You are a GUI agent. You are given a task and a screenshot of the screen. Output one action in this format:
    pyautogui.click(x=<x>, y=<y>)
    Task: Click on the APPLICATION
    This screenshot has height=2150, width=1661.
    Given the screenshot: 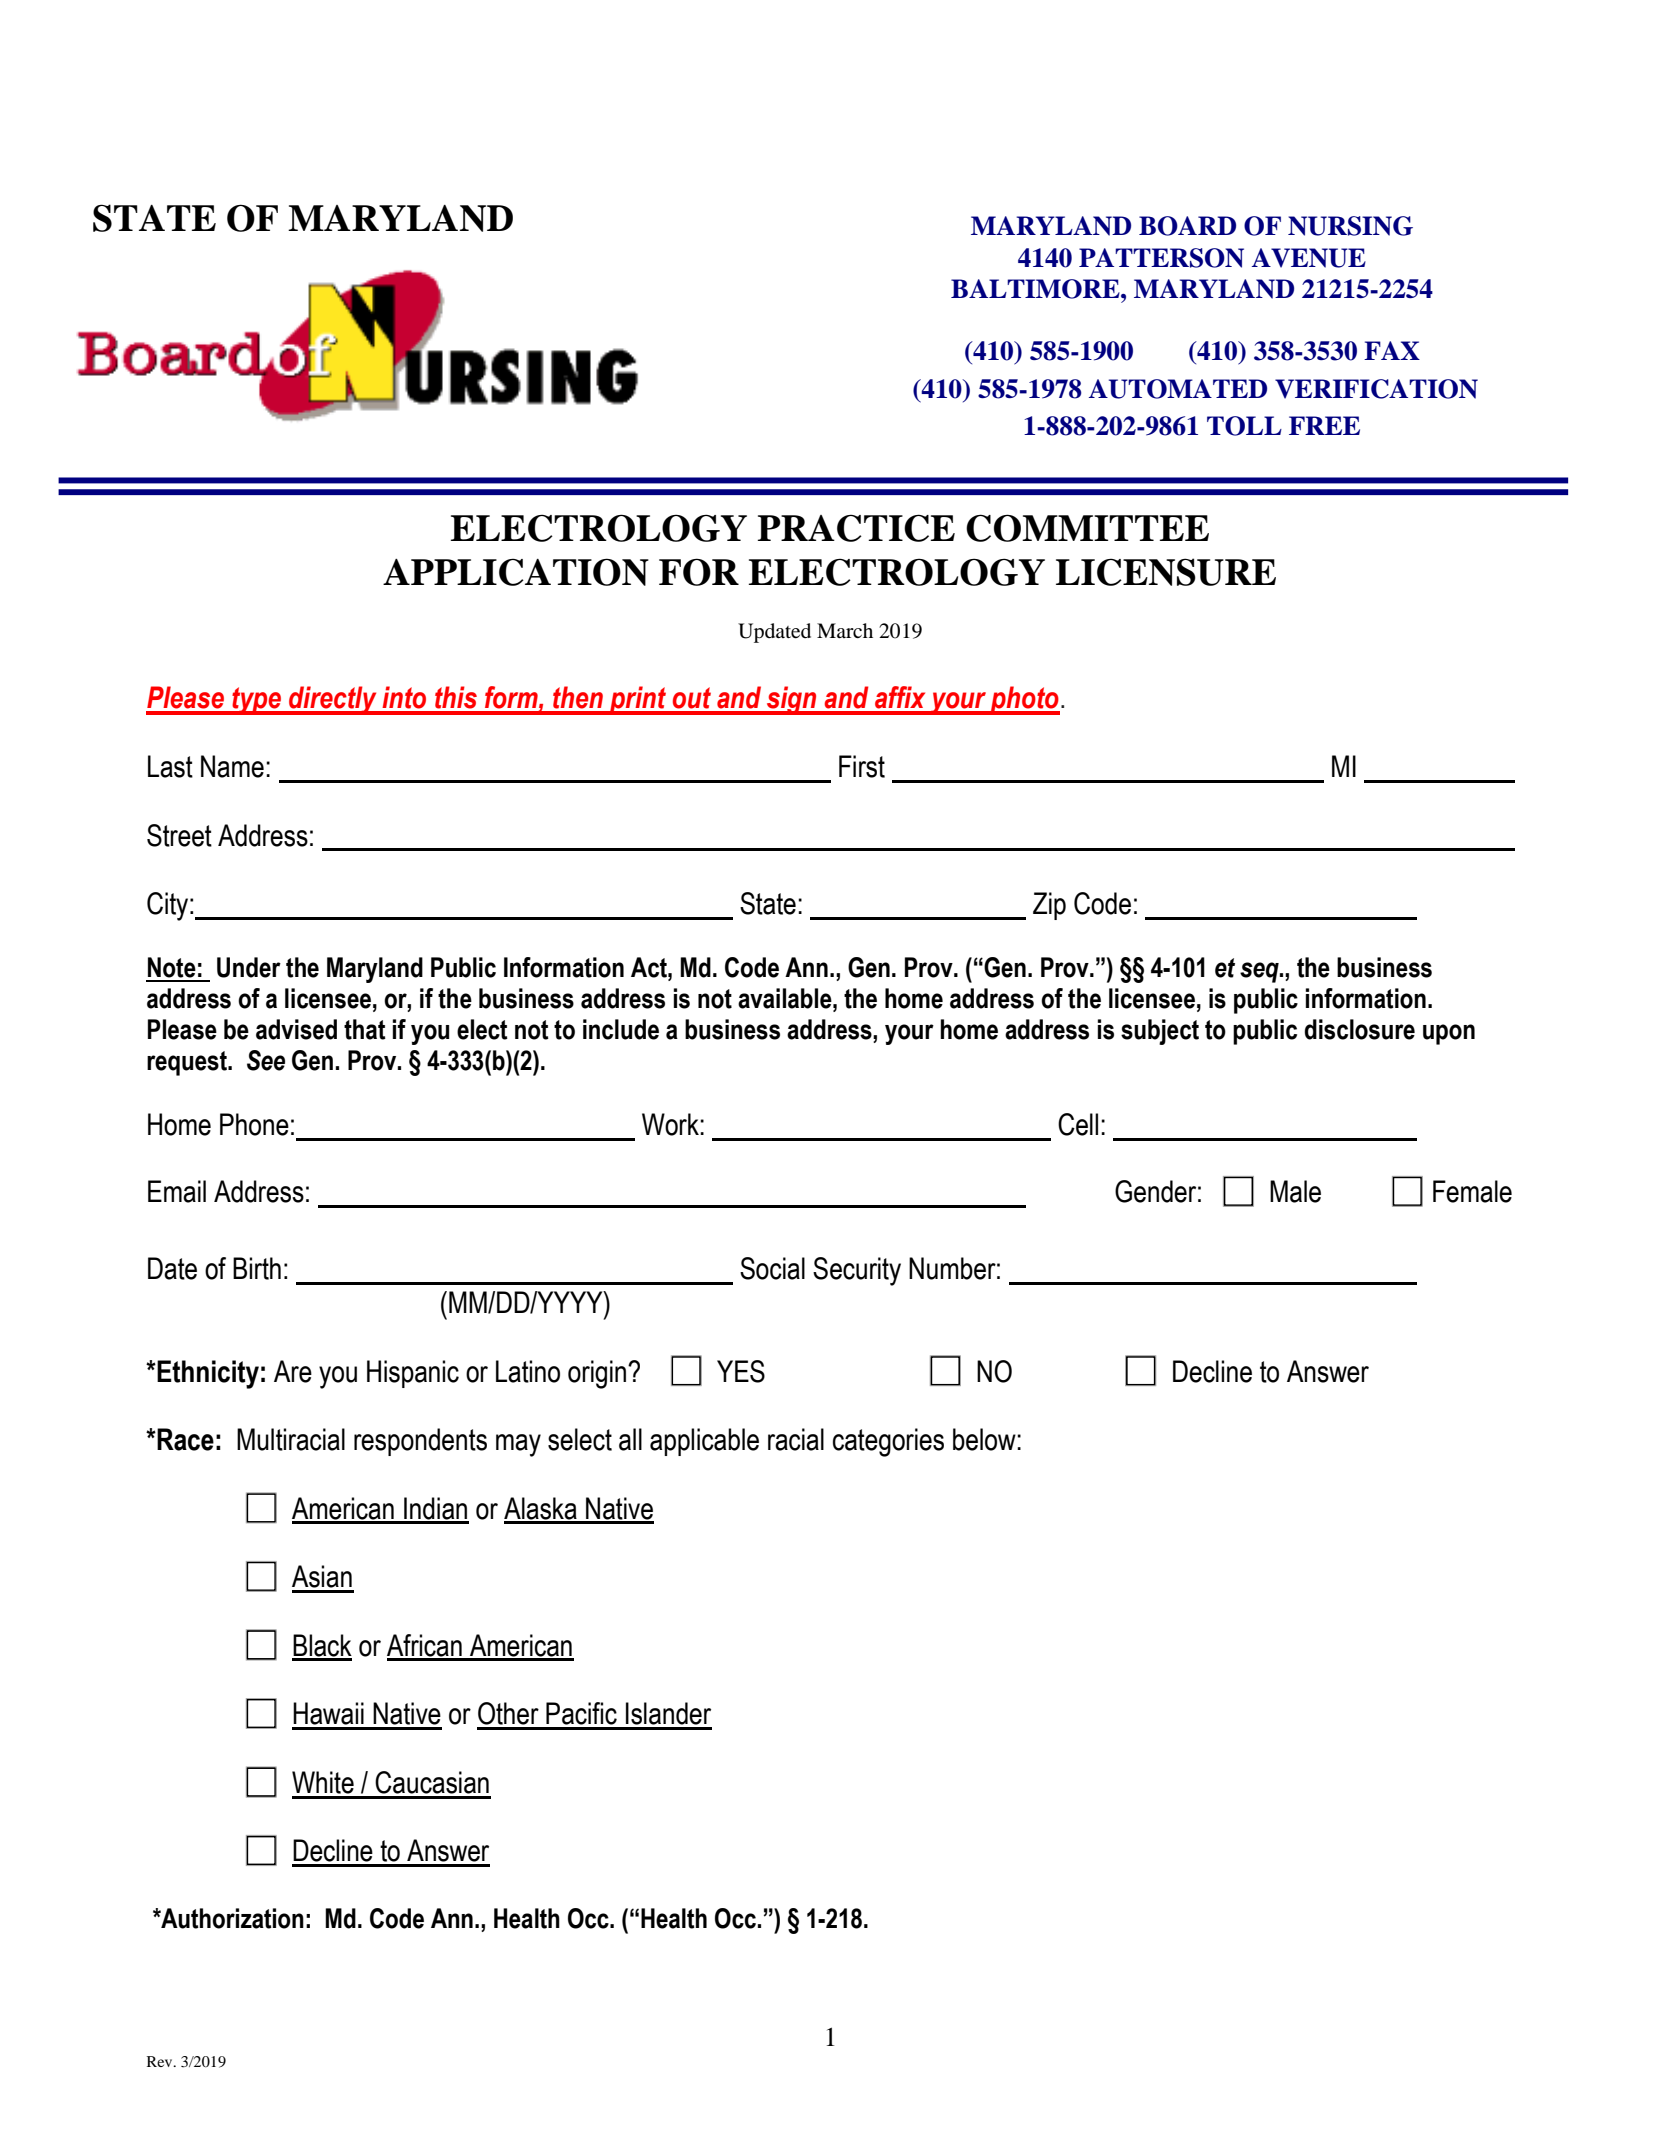 What is the action you would take?
    pyautogui.click(x=516, y=572)
